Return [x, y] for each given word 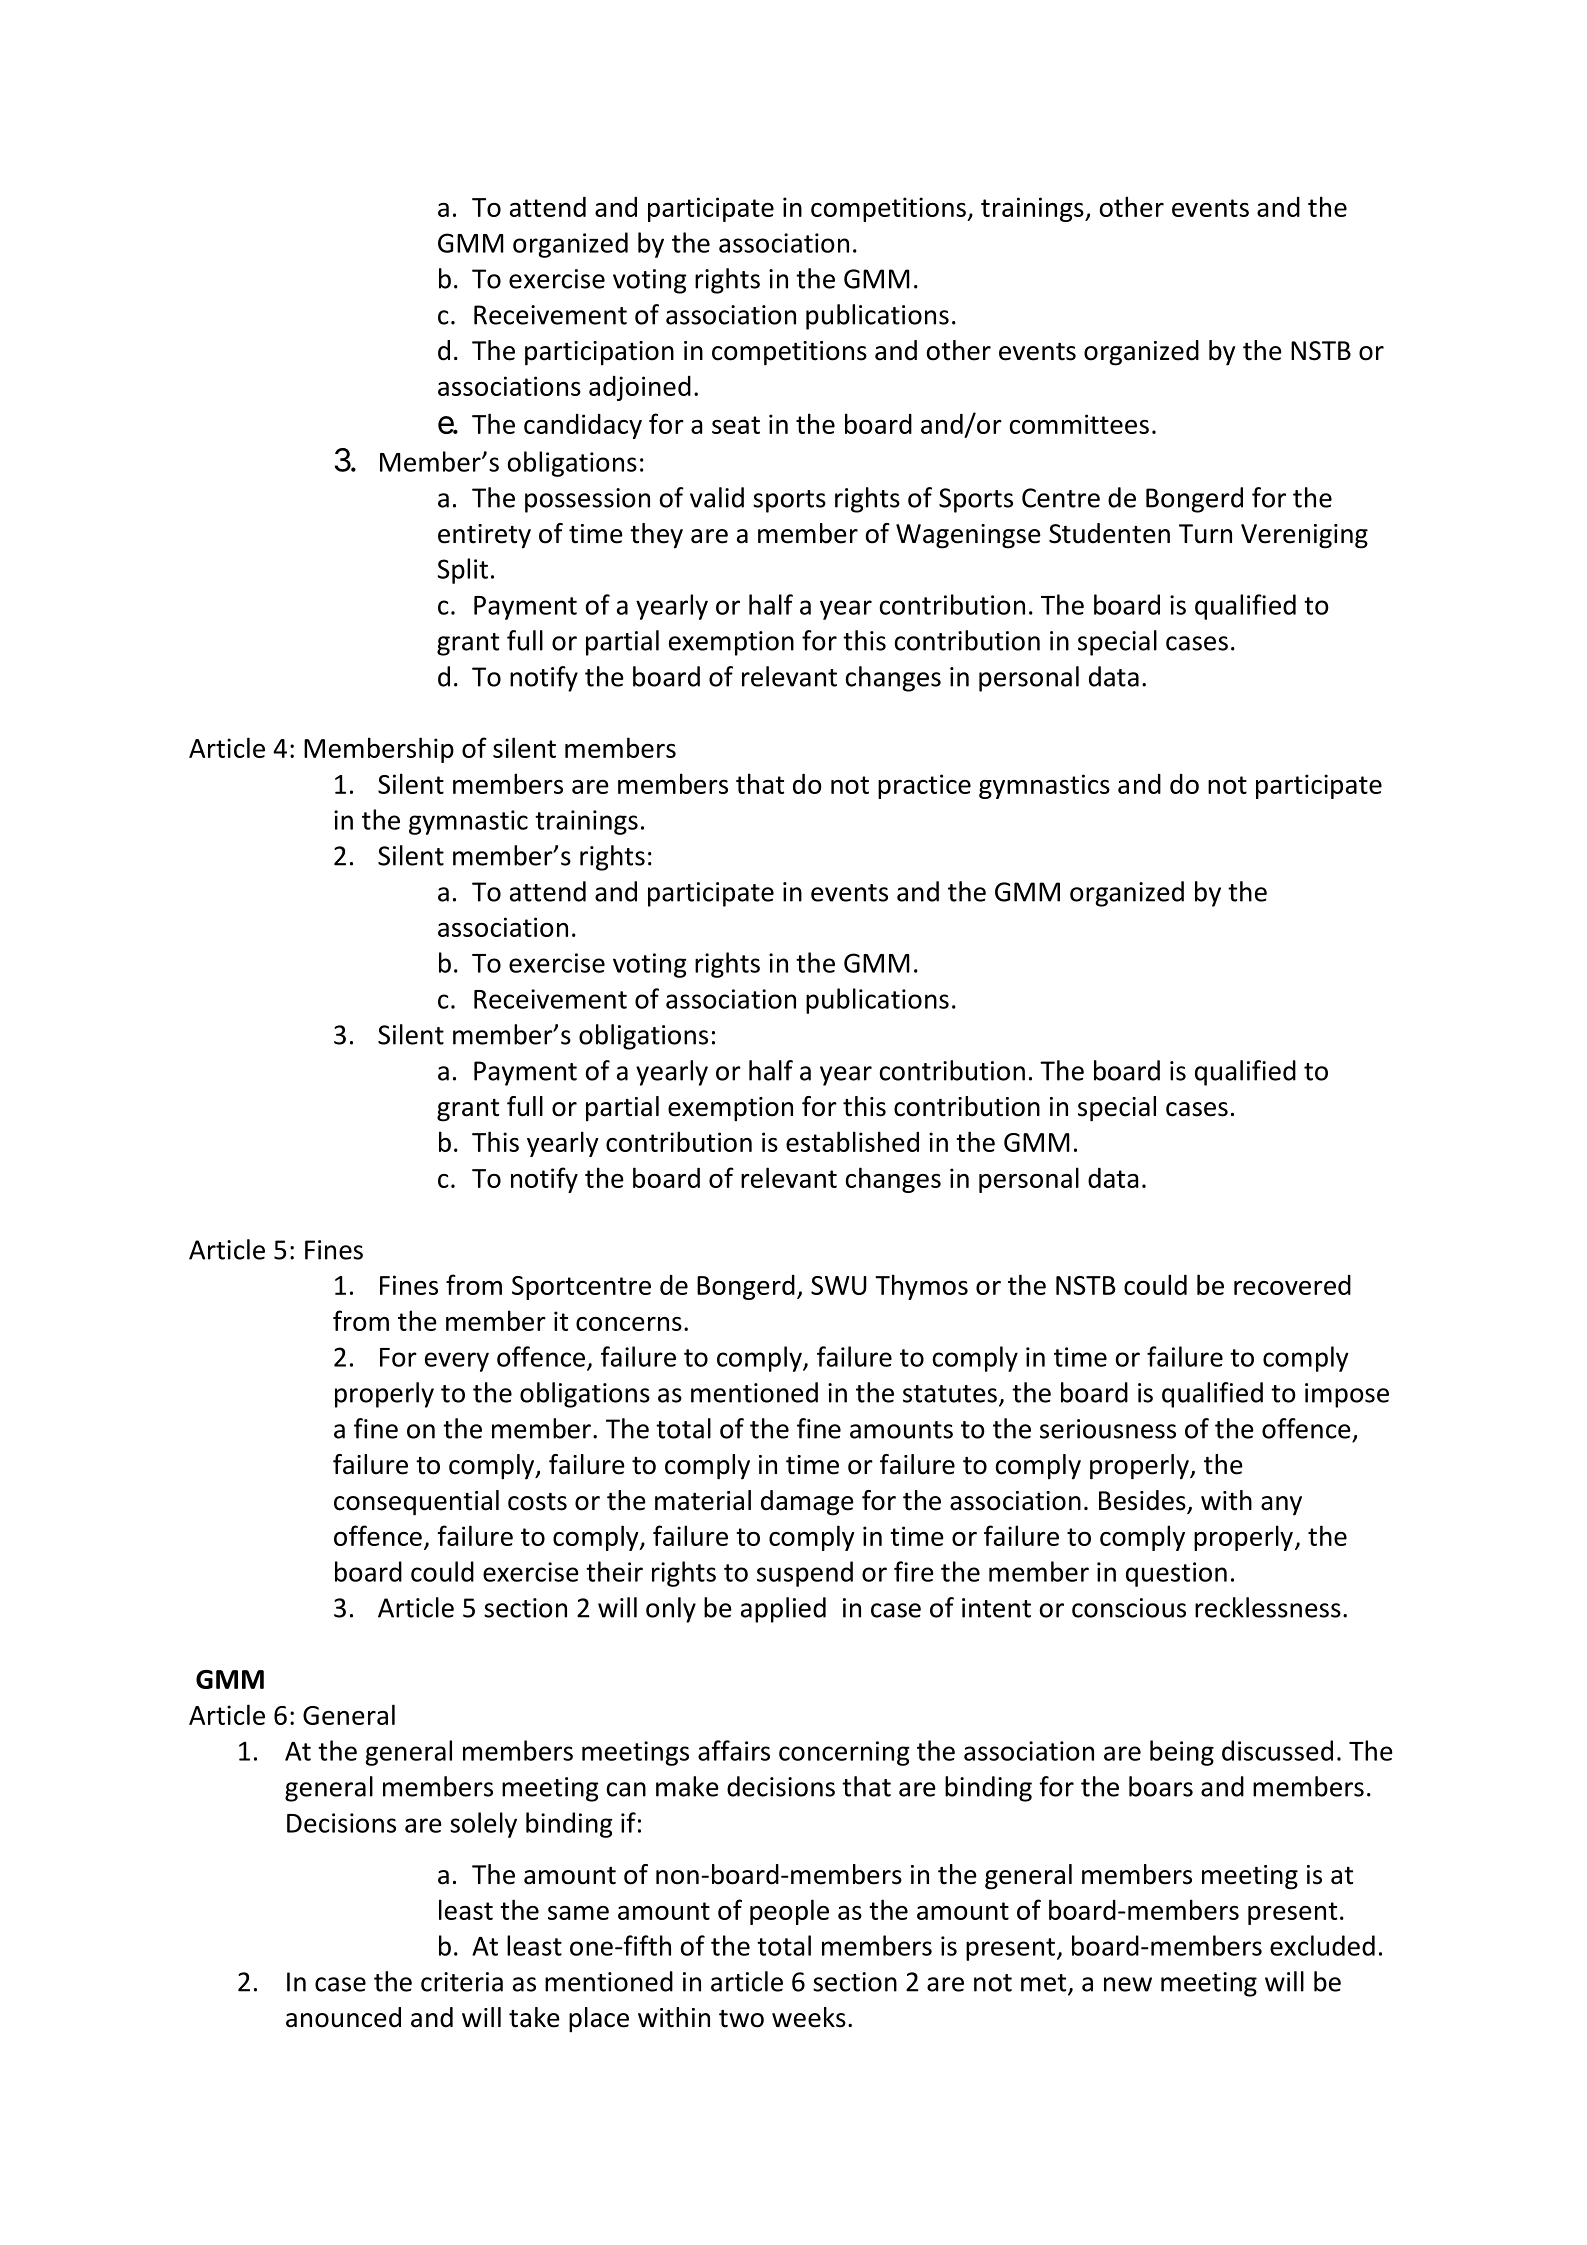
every [457, 1362]
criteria [462, 1982]
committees [1079, 424]
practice [924, 786]
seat [736, 425]
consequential [416, 1503]
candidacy [583, 426]
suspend [805, 1574]
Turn [1205, 534]
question [1176, 1574]
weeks [809, 2017]
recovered [1292, 1285]
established [852, 1141]
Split [462, 571]
